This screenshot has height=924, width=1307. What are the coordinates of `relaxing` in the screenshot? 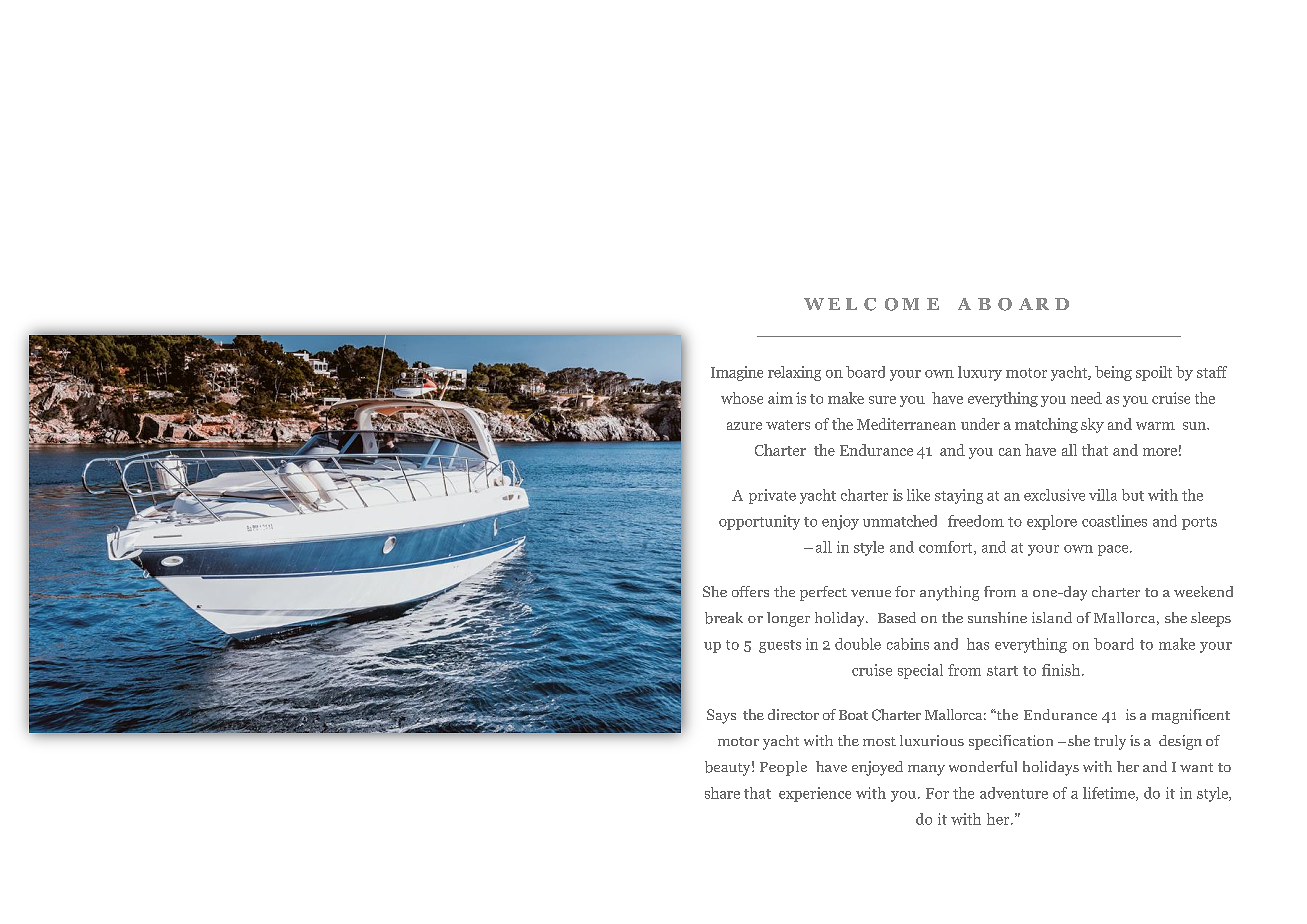 It's located at (794, 373).
